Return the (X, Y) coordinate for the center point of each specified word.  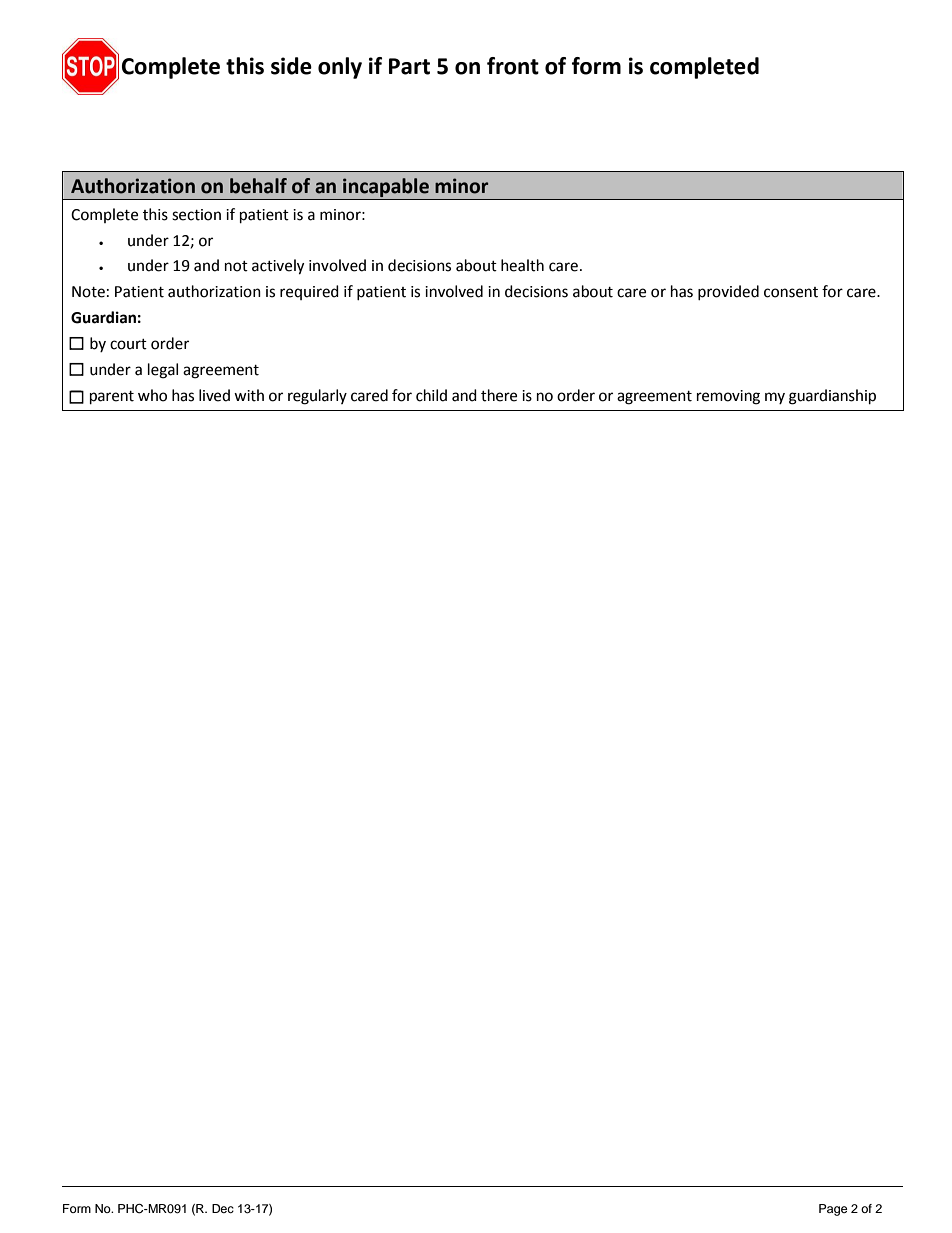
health (522, 265)
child (431, 395)
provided (728, 292)
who (152, 395)
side (291, 66)
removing (728, 397)
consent (791, 292)
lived (214, 395)
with (249, 395)
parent (112, 398)
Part (409, 66)
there (499, 395)
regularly (317, 397)
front (513, 66)
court (128, 344)
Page (833, 1210)
